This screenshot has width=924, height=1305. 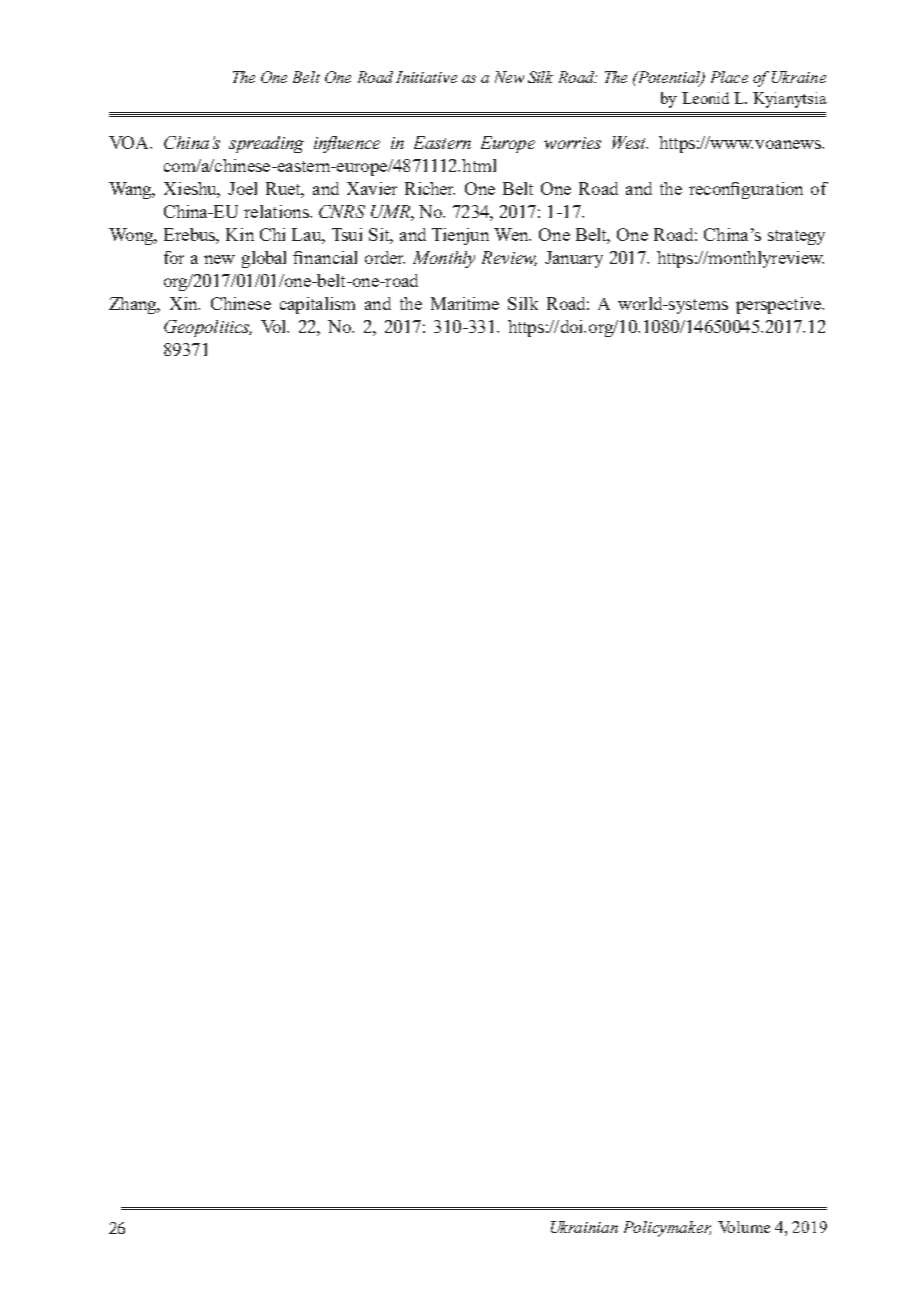 What do you see at coordinates (705, 98) in the screenshot?
I see `Leonid` at bounding box center [705, 98].
